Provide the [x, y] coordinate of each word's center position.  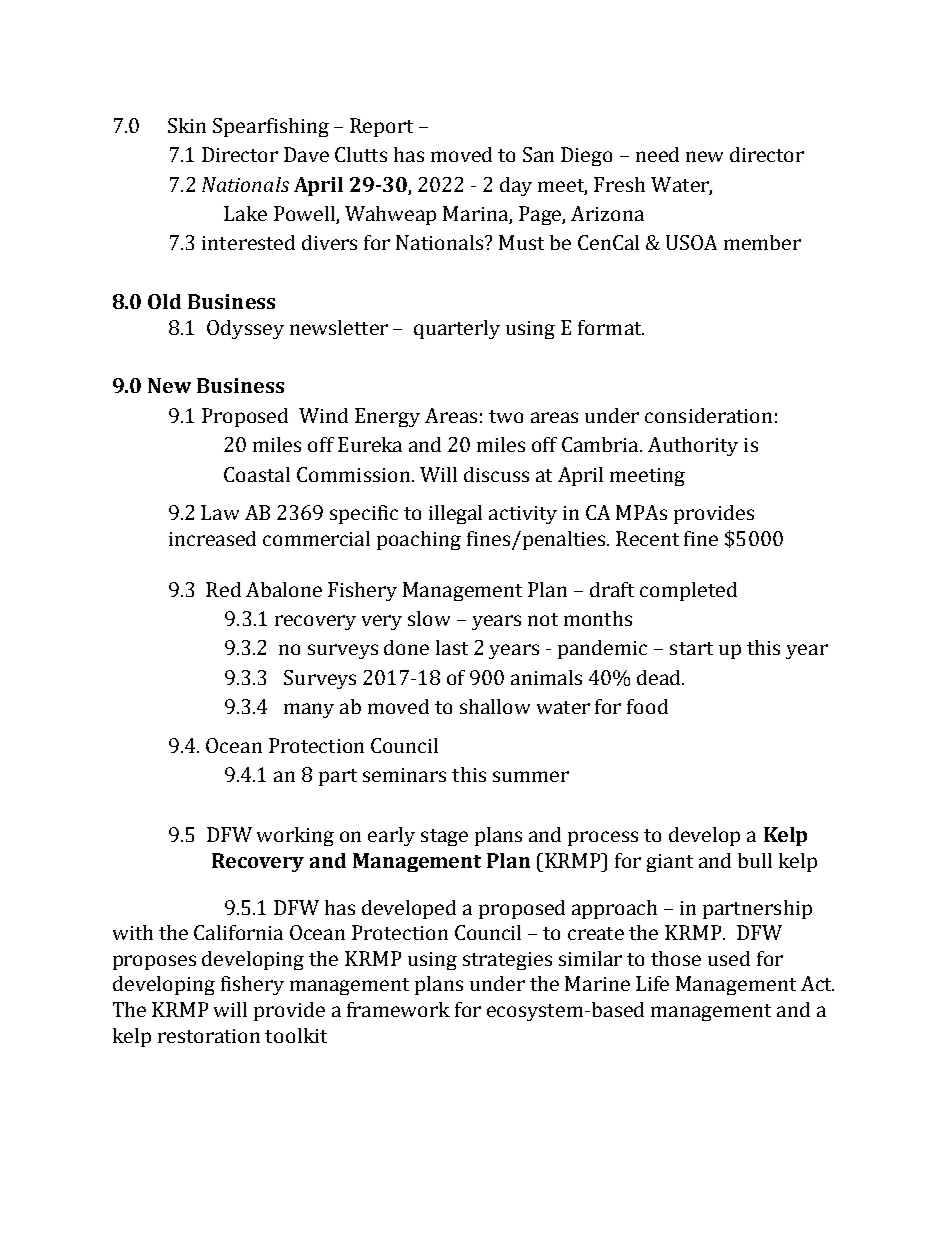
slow [429, 618]
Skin [187, 125]
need [657, 154]
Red [223, 589]
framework [398, 1009]
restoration [209, 1036]
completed [688, 591]
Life [652, 983]
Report [381, 127]
